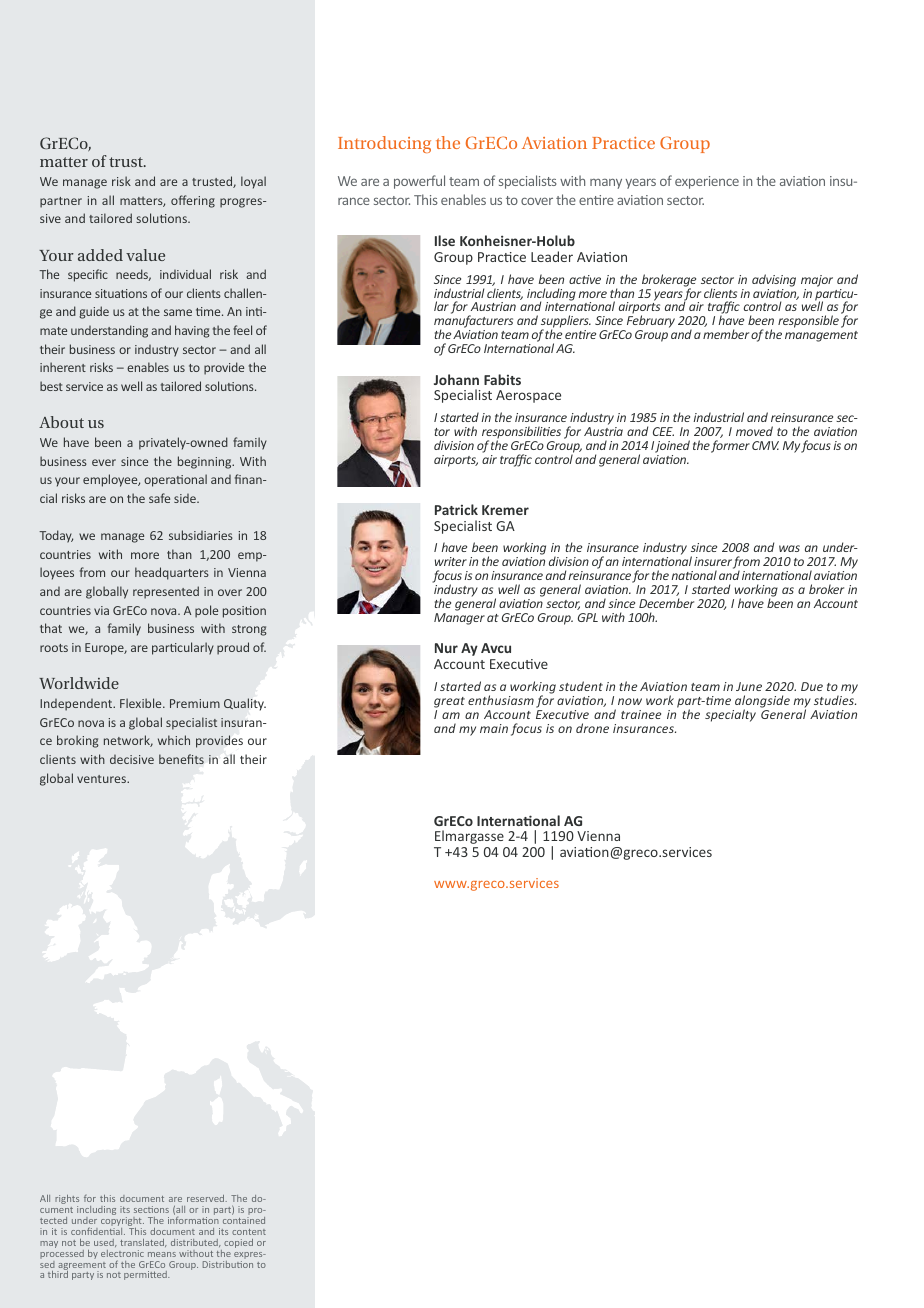 This image has width=924, height=1308. What do you see at coordinates (162, 1254) in the image?
I see `means` at bounding box center [162, 1254].
